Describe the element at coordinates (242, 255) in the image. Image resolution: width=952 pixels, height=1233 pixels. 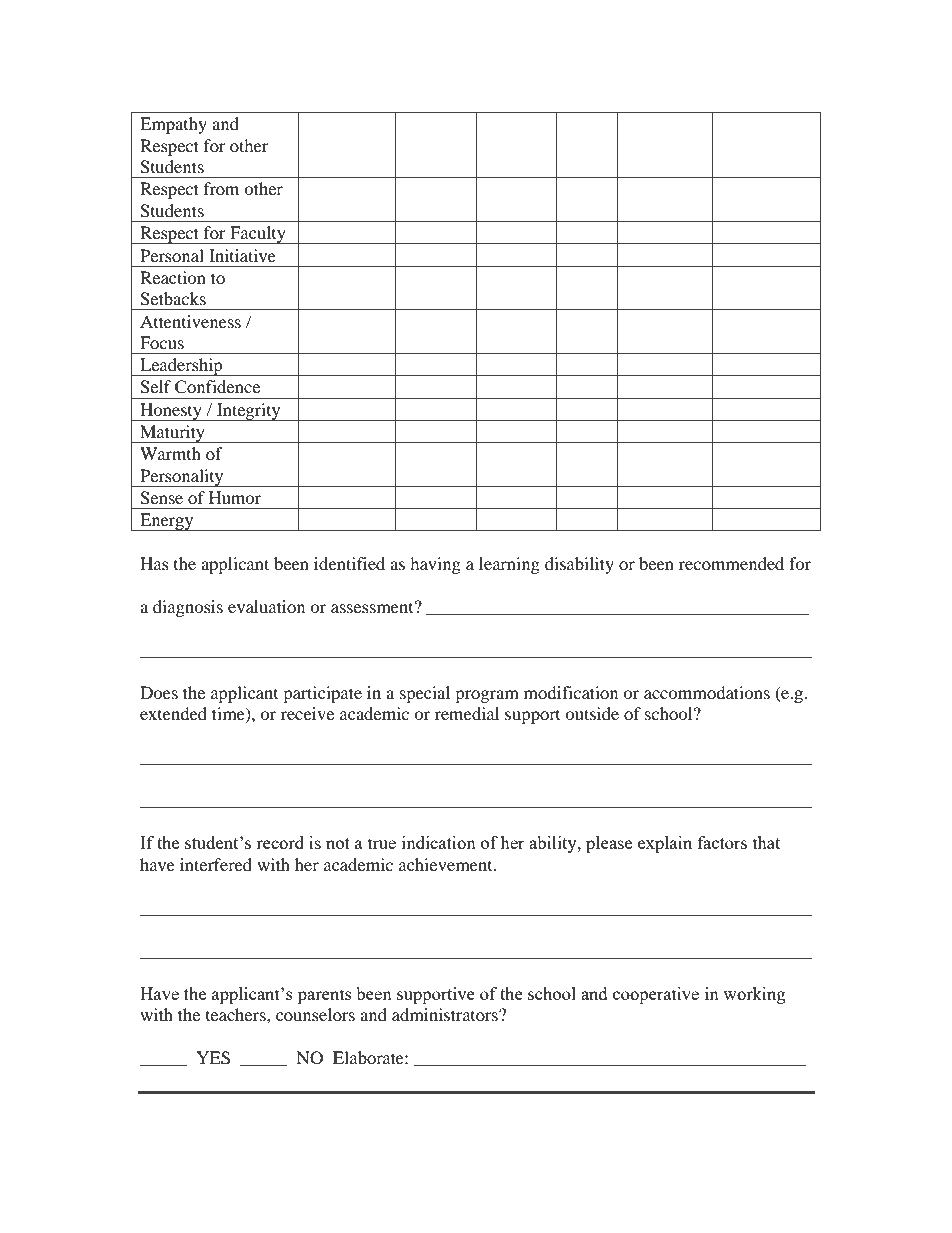
I see `Initiative` at that location.
